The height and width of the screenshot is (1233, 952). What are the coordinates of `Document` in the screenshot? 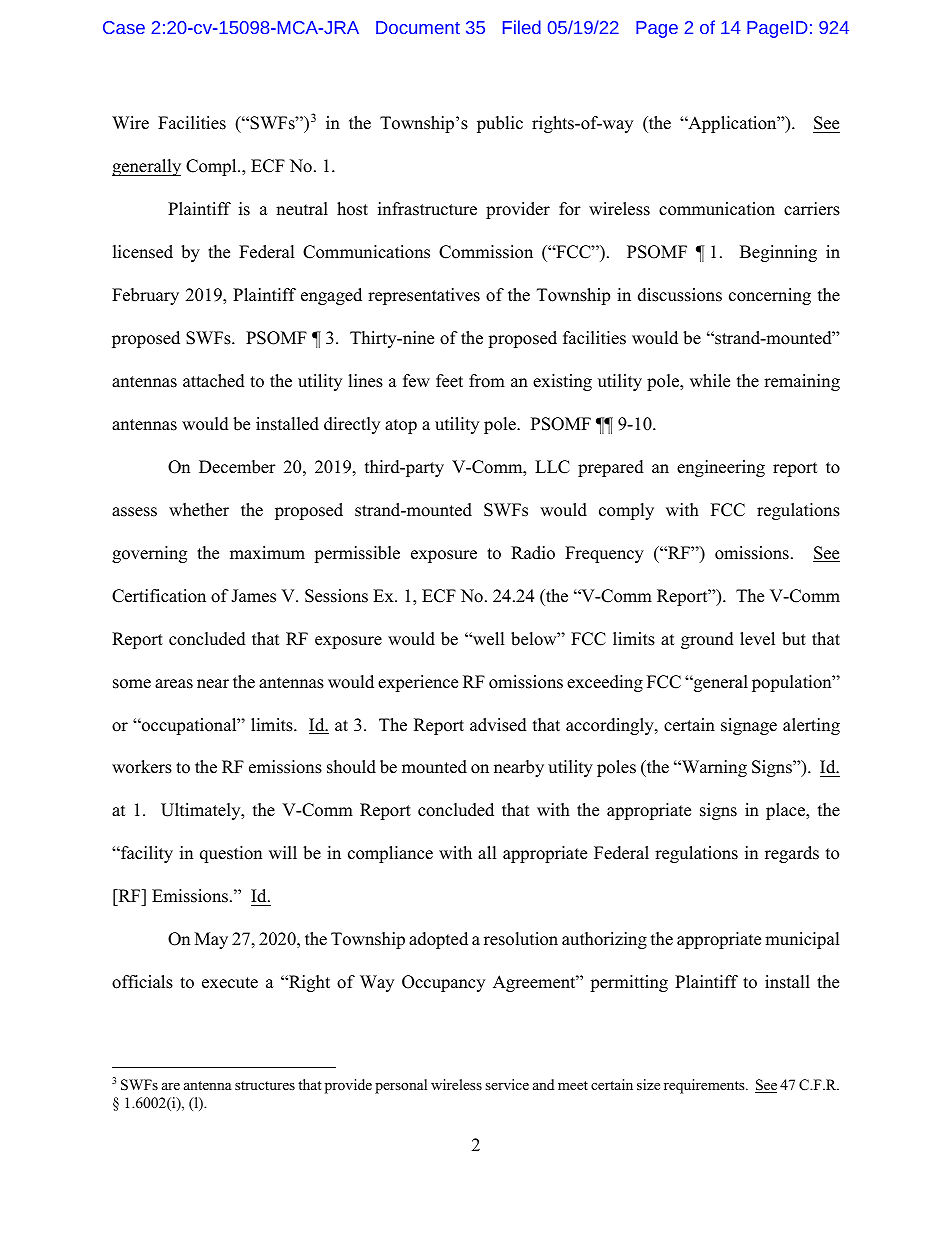 It's located at (418, 27).
